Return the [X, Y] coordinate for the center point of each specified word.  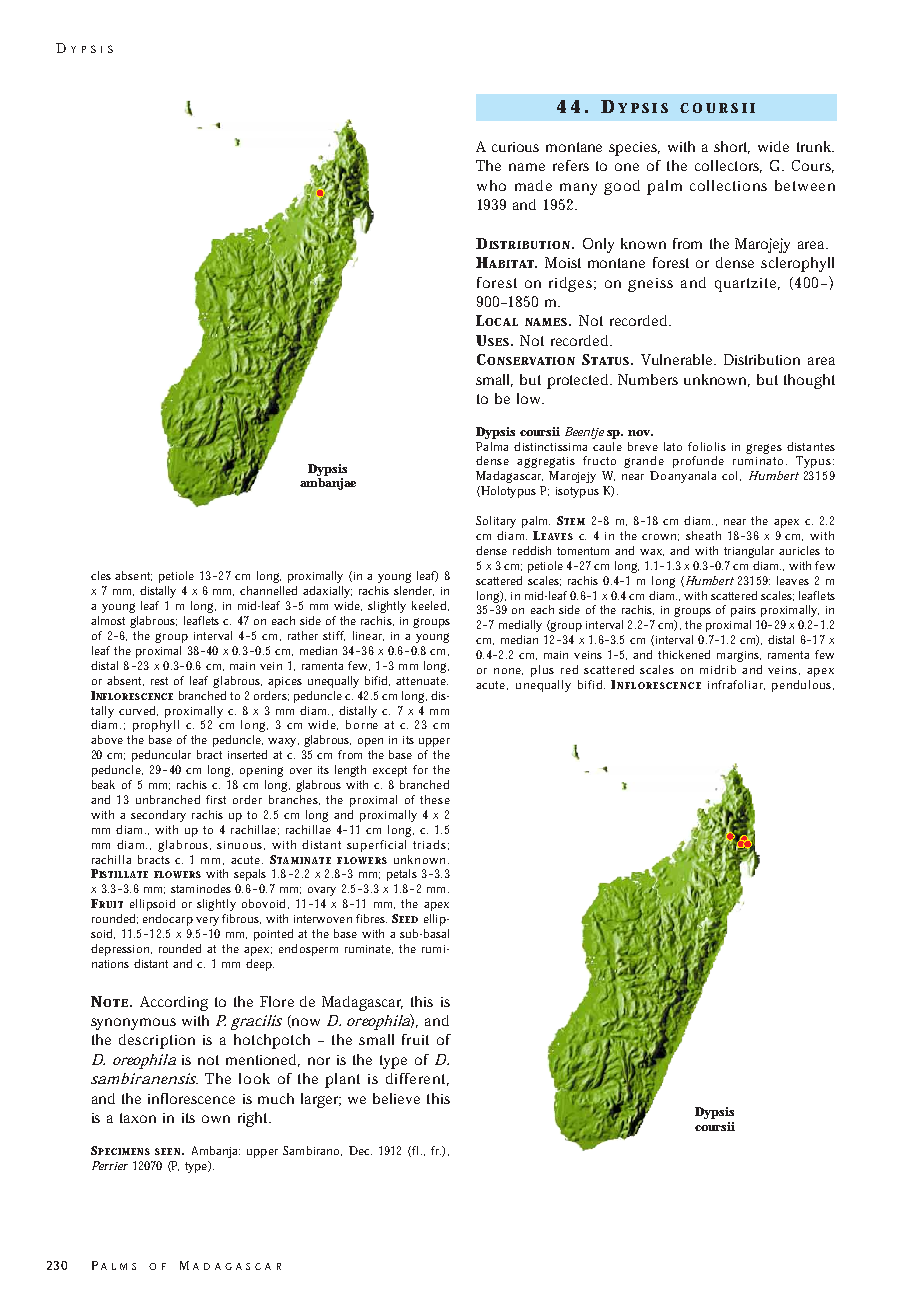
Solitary [496, 522]
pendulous [803, 686]
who [491, 185]
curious [515, 147]
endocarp [168, 920]
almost [108, 620]
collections [728, 185]
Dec [360, 1150]
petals [402, 875]
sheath [703, 535]
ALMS [118, 1266]
